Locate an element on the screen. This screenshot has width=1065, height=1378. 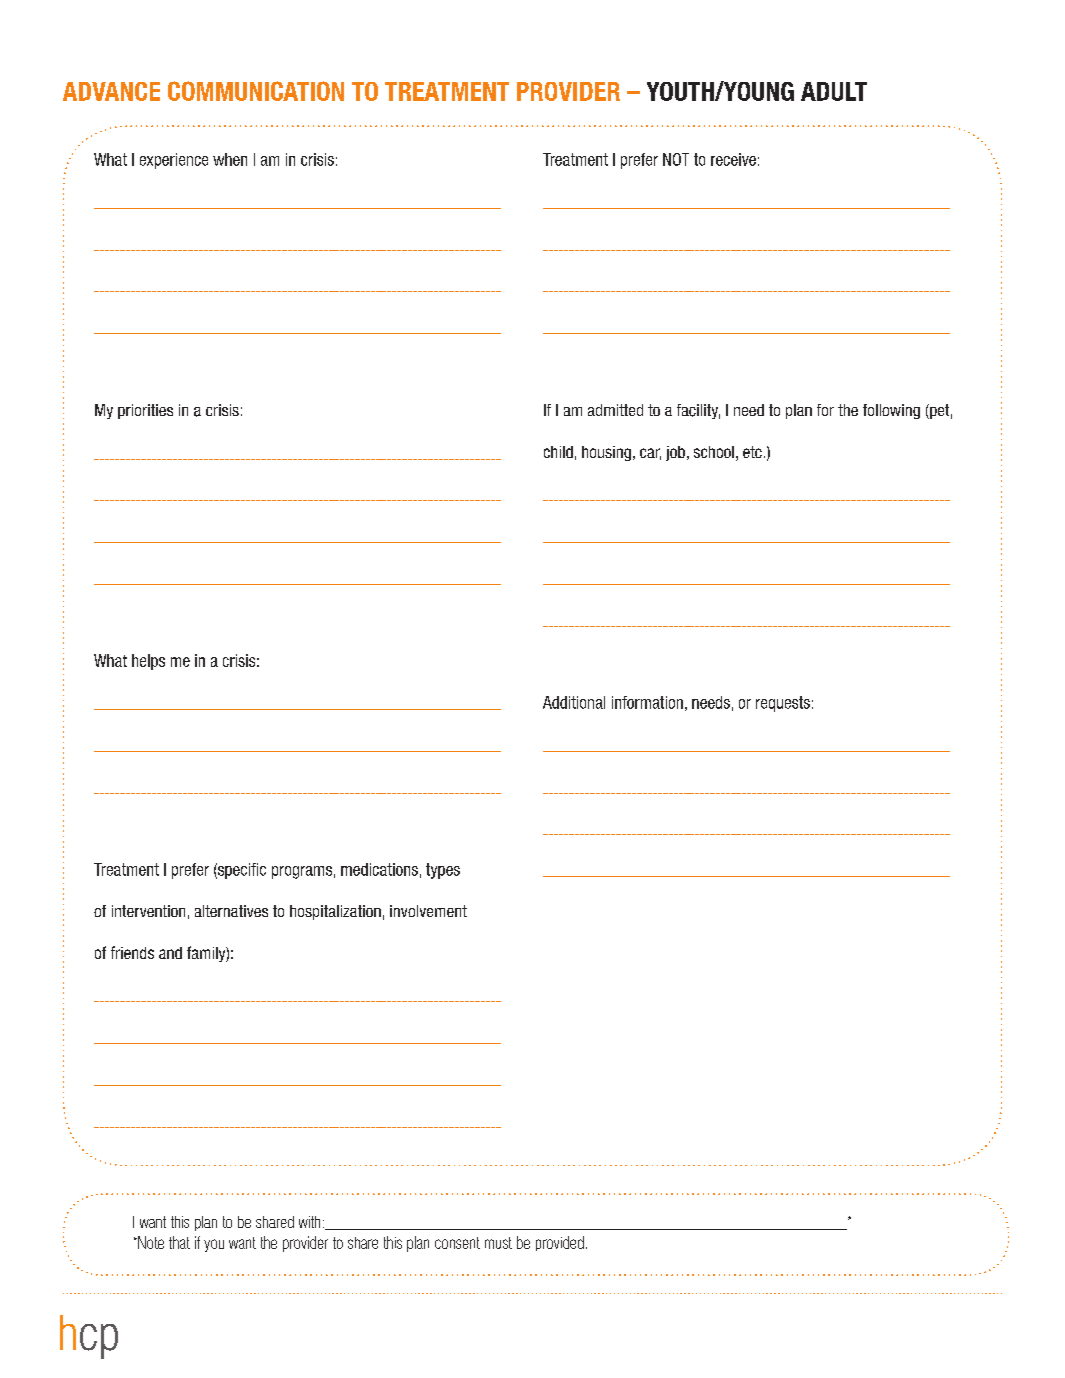
involvement is located at coordinates (428, 911).
